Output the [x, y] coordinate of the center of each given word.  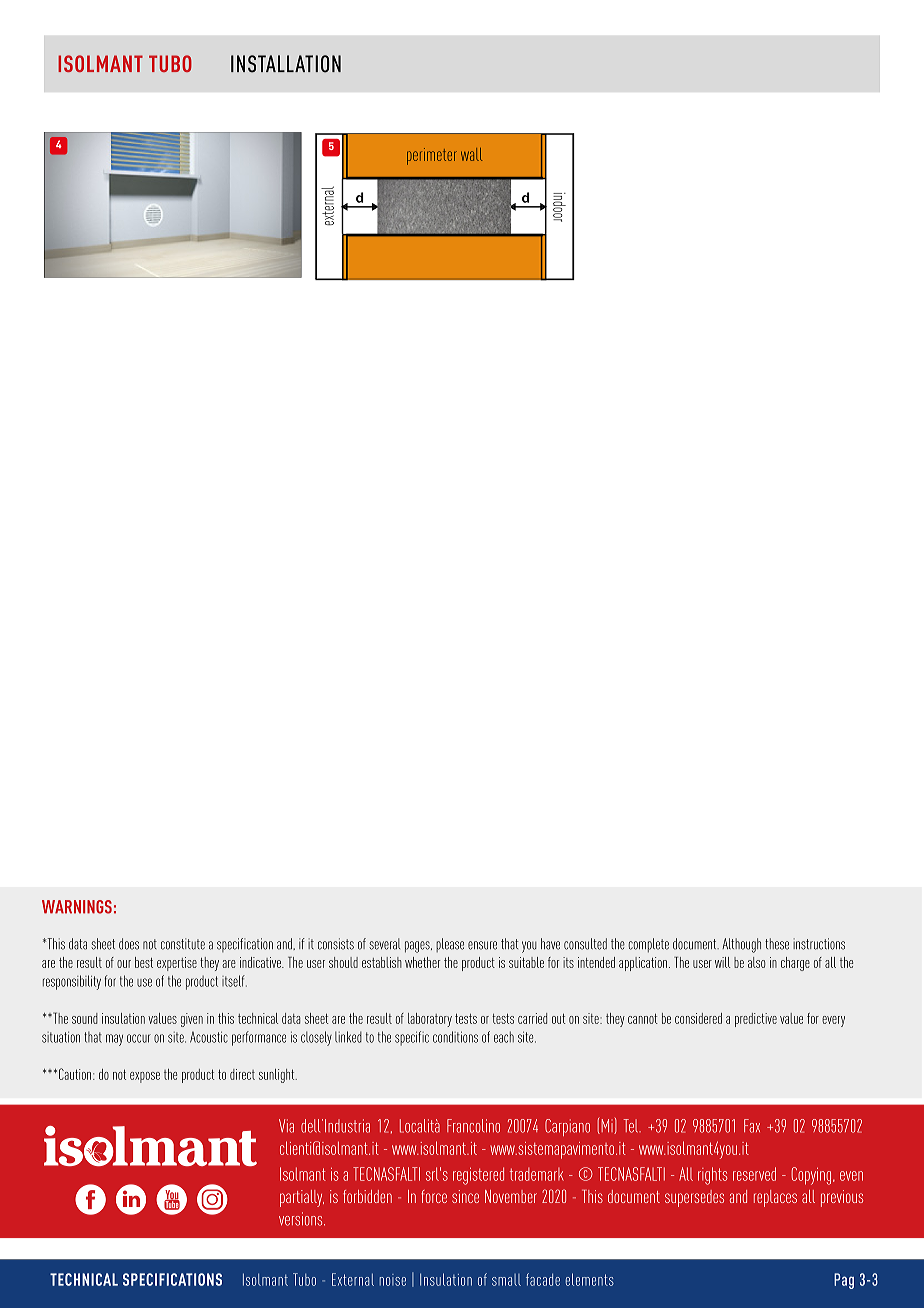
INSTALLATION [286, 64]
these [777, 944]
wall [471, 154]
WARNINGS [77, 907]
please [450, 945]
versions [302, 1219]
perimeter [432, 156]
